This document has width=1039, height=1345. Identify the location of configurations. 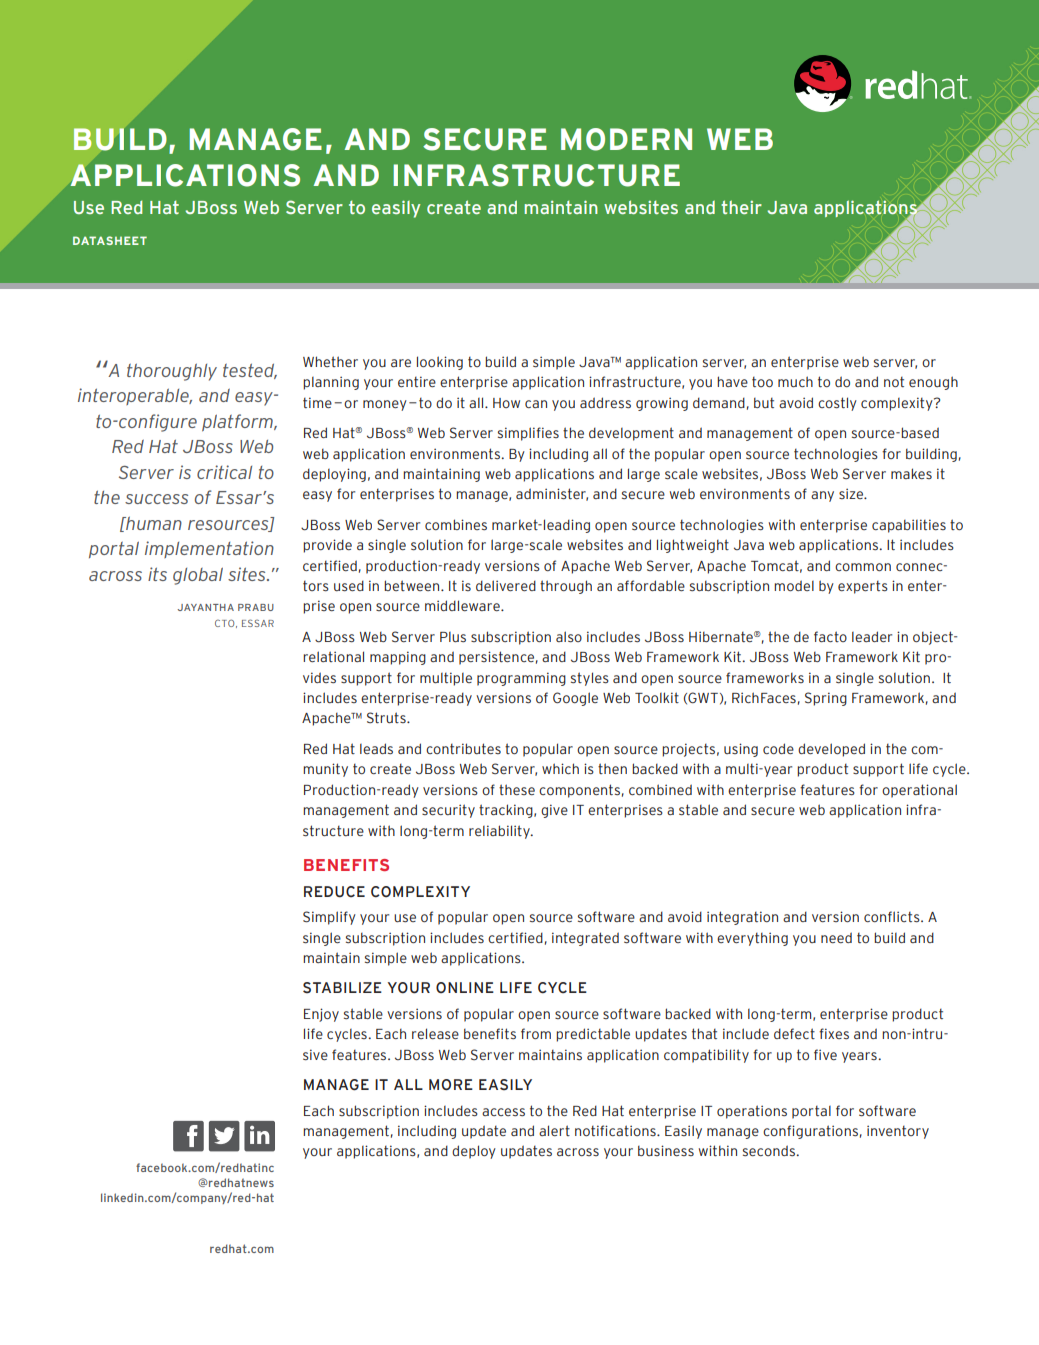
(810, 1132).
